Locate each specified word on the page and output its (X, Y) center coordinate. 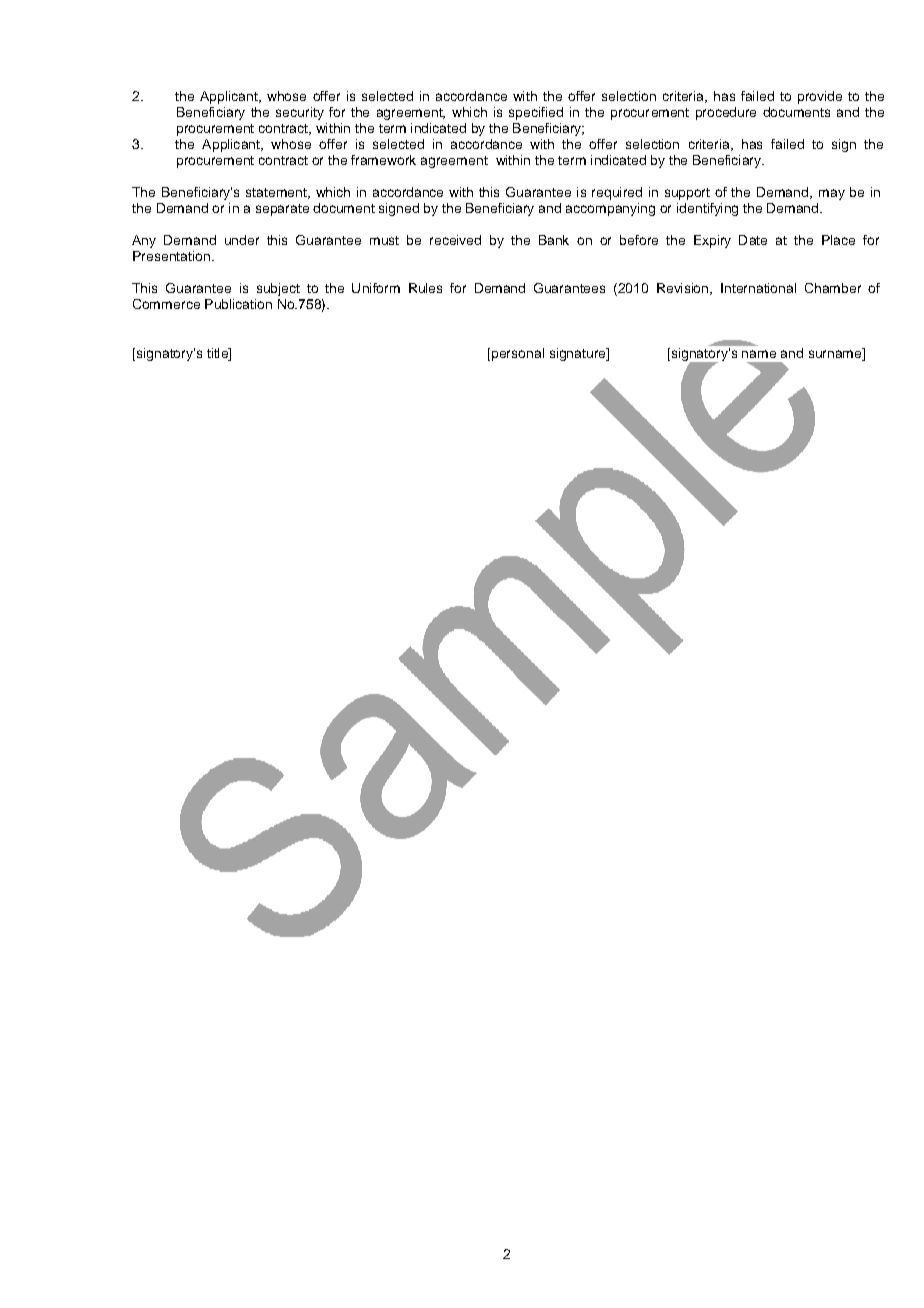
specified (536, 113)
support (687, 194)
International (758, 288)
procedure (726, 113)
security (300, 113)
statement (277, 193)
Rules (425, 288)
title (218, 353)
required (617, 193)
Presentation (171, 256)
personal (516, 354)
